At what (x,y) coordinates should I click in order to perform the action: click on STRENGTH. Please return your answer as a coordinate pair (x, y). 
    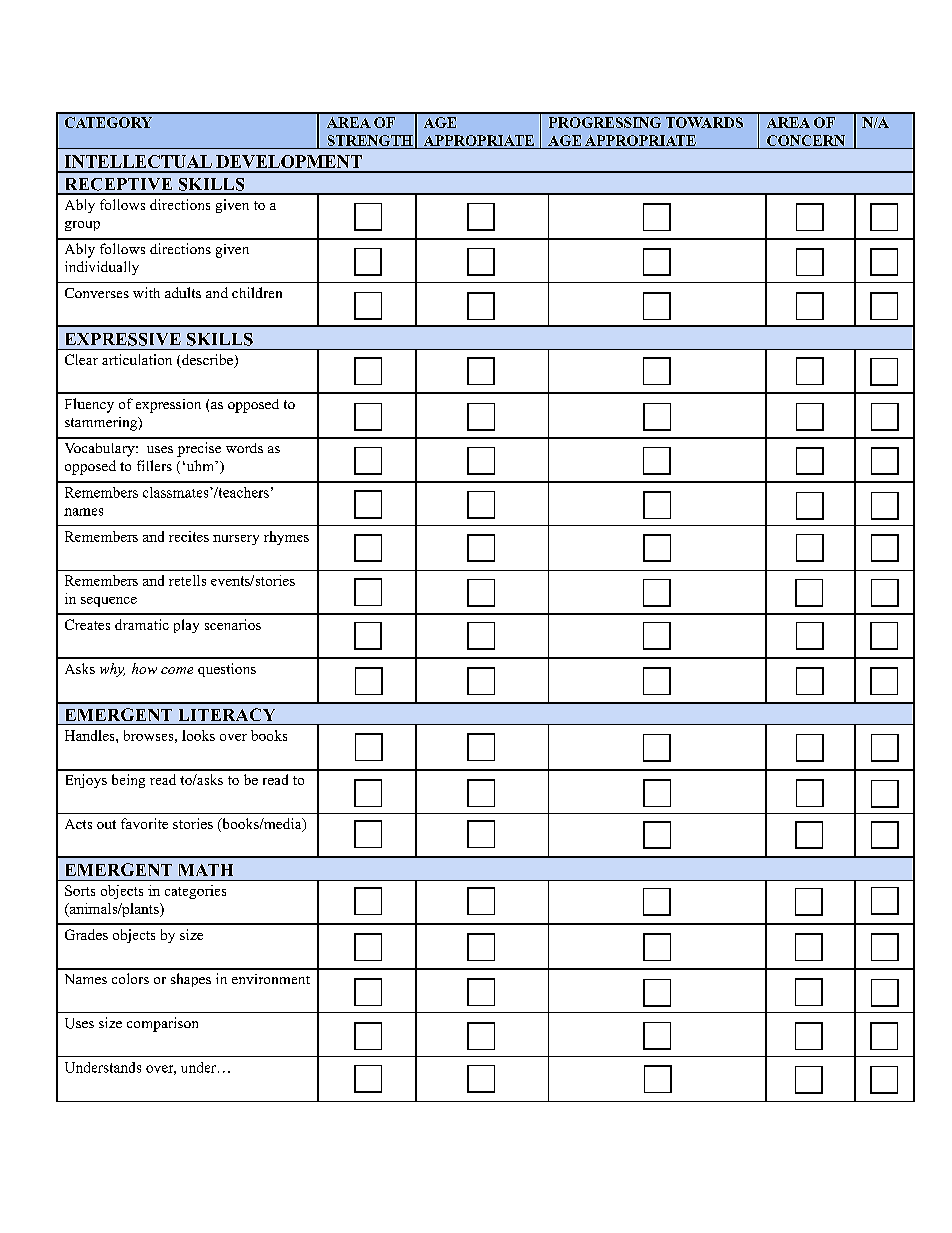
    Looking at the image, I should click on (370, 140).
